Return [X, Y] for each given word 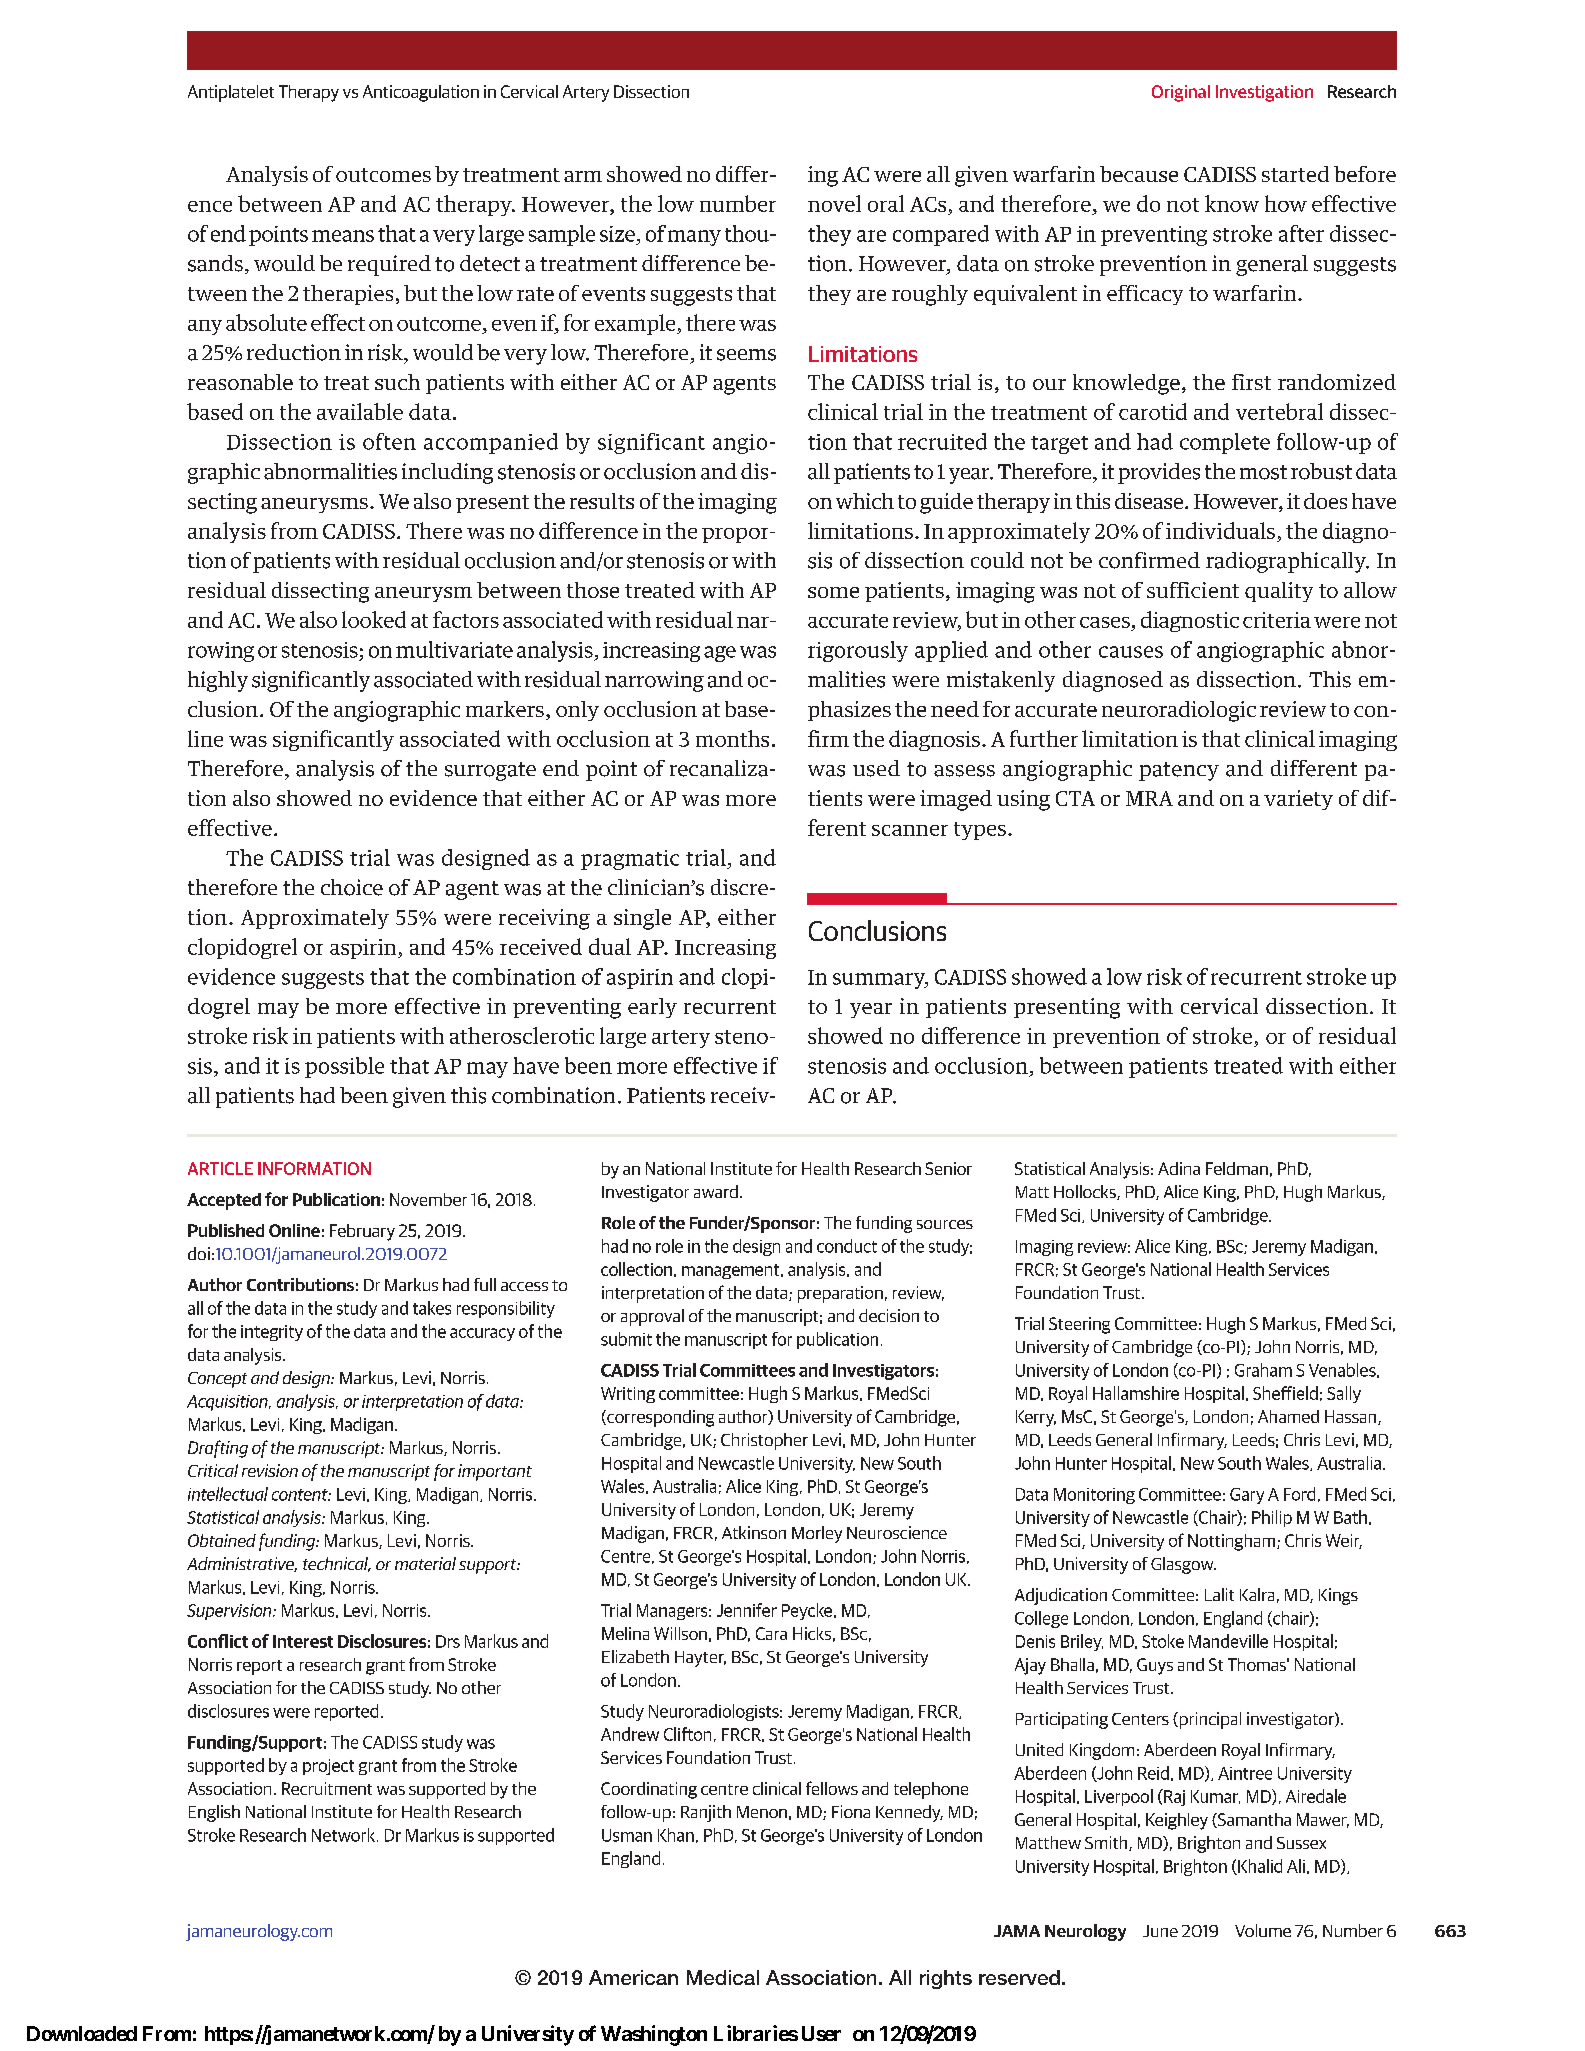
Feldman [1237, 1168]
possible [344, 1067]
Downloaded [82, 2033]
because [1139, 174]
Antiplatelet [231, 93]
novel [834, 203]
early [652, 1008]
